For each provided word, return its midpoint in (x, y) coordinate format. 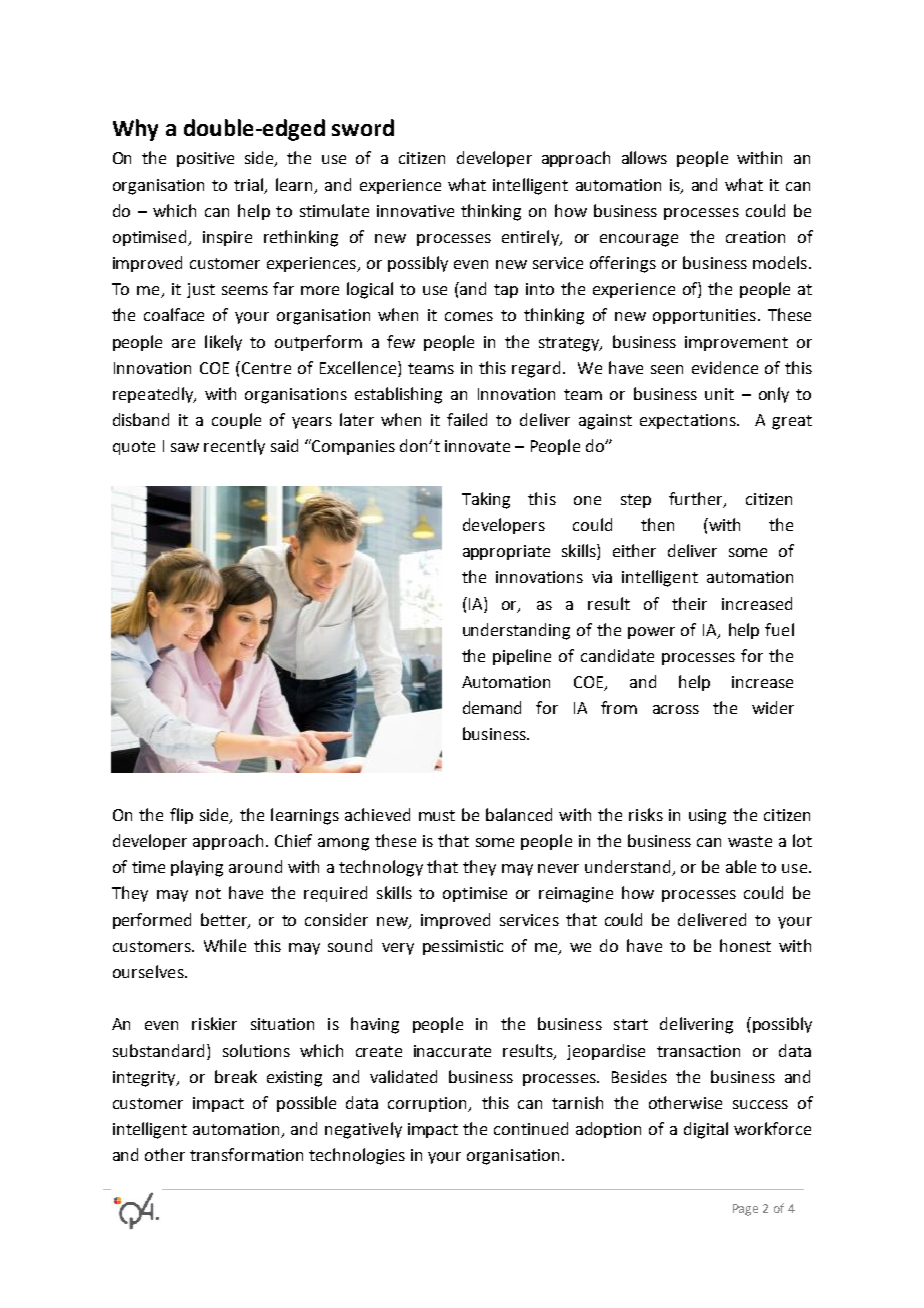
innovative (415, 211)
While (225, 945)
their (689, 603)
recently (234, 447)
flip (181, 816)
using (707, 817)
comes (469, 316)
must (437, 815)
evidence (725, 367)
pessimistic (463, 947)
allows (644, 157)
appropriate (506, 552)
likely (223, 343)
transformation (246, 1154)
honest (745, 945)
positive (205, 159)
